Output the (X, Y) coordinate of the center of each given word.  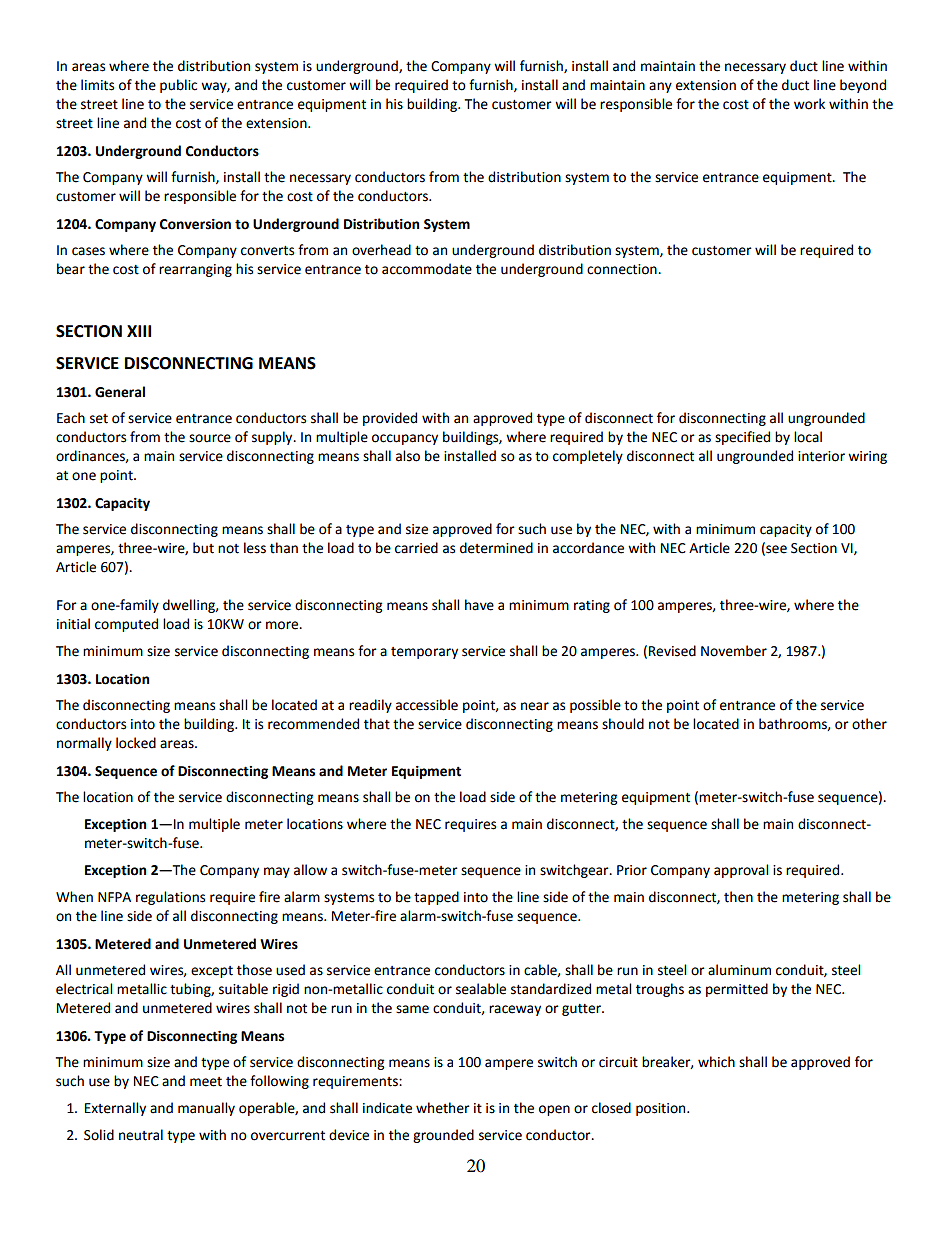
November (734, 651)
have (479, 605)
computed (126, 625)
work (809, 104)
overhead (381, 250)
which (716, 1062)
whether (443, 1108)
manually (206, 1109)
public (178, 86)
